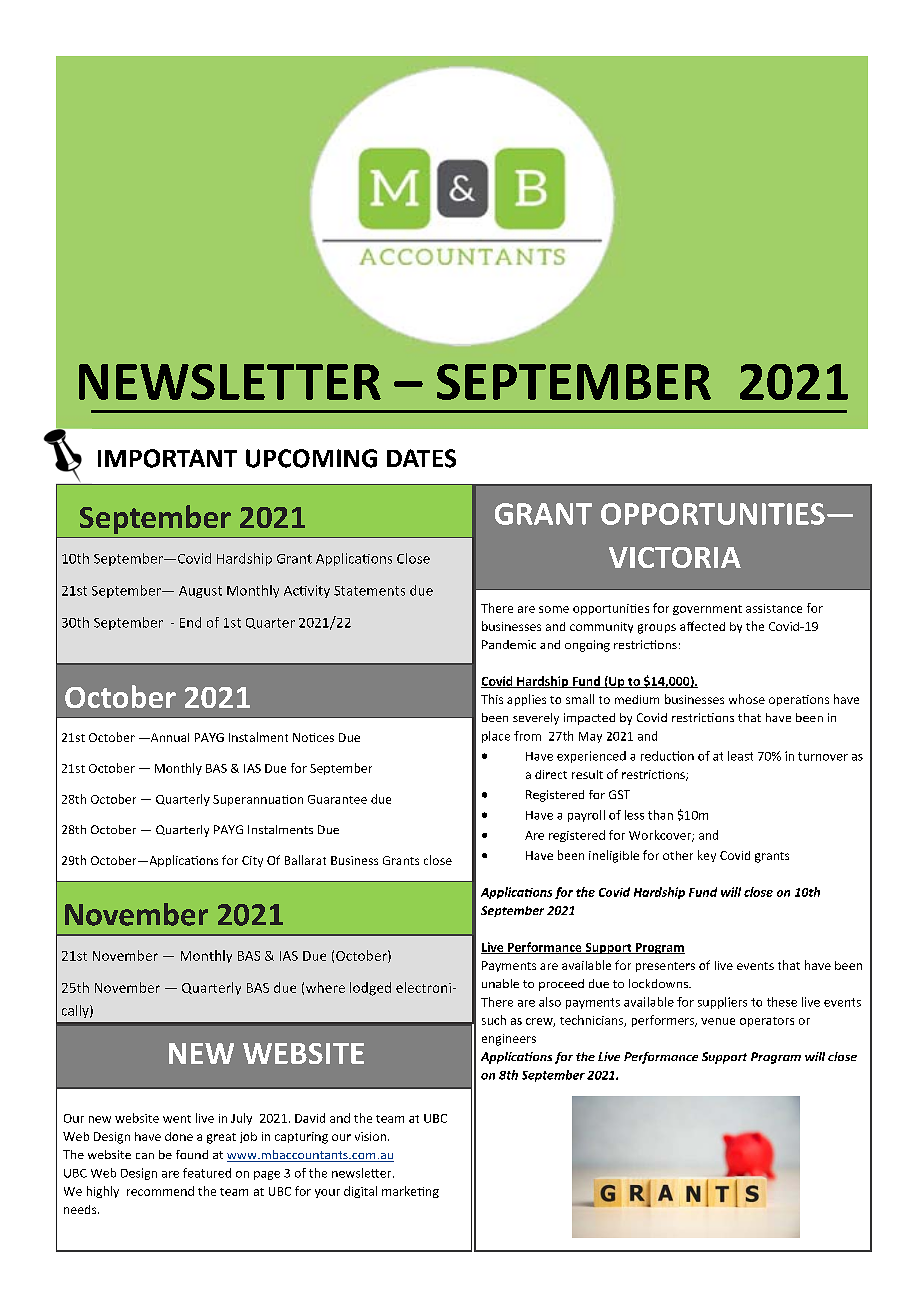  Describe the element at coordinates (747, 699) in the image. I see `whose` at that location.
